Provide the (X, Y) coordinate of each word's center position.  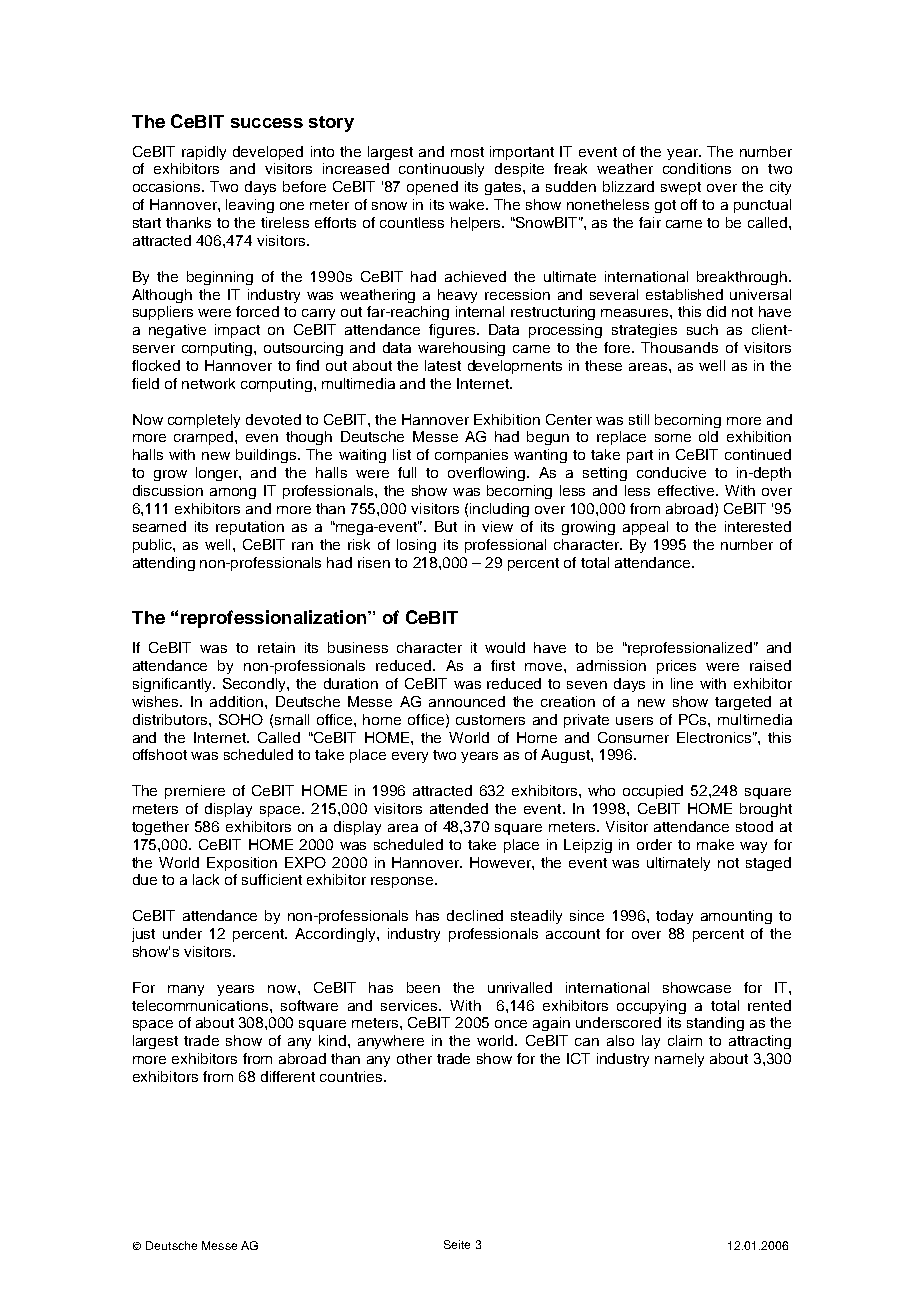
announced (467, 701)
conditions (697, 168)
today (674, 917)
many (186, 990)
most (467, 152)
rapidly (204, 153)
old (708, 436)
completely (204, 421)
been (423, 987)
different (288, 1076)
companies (471, 456)
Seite (457, 1244)
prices (676, 667)
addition (238, 701)
